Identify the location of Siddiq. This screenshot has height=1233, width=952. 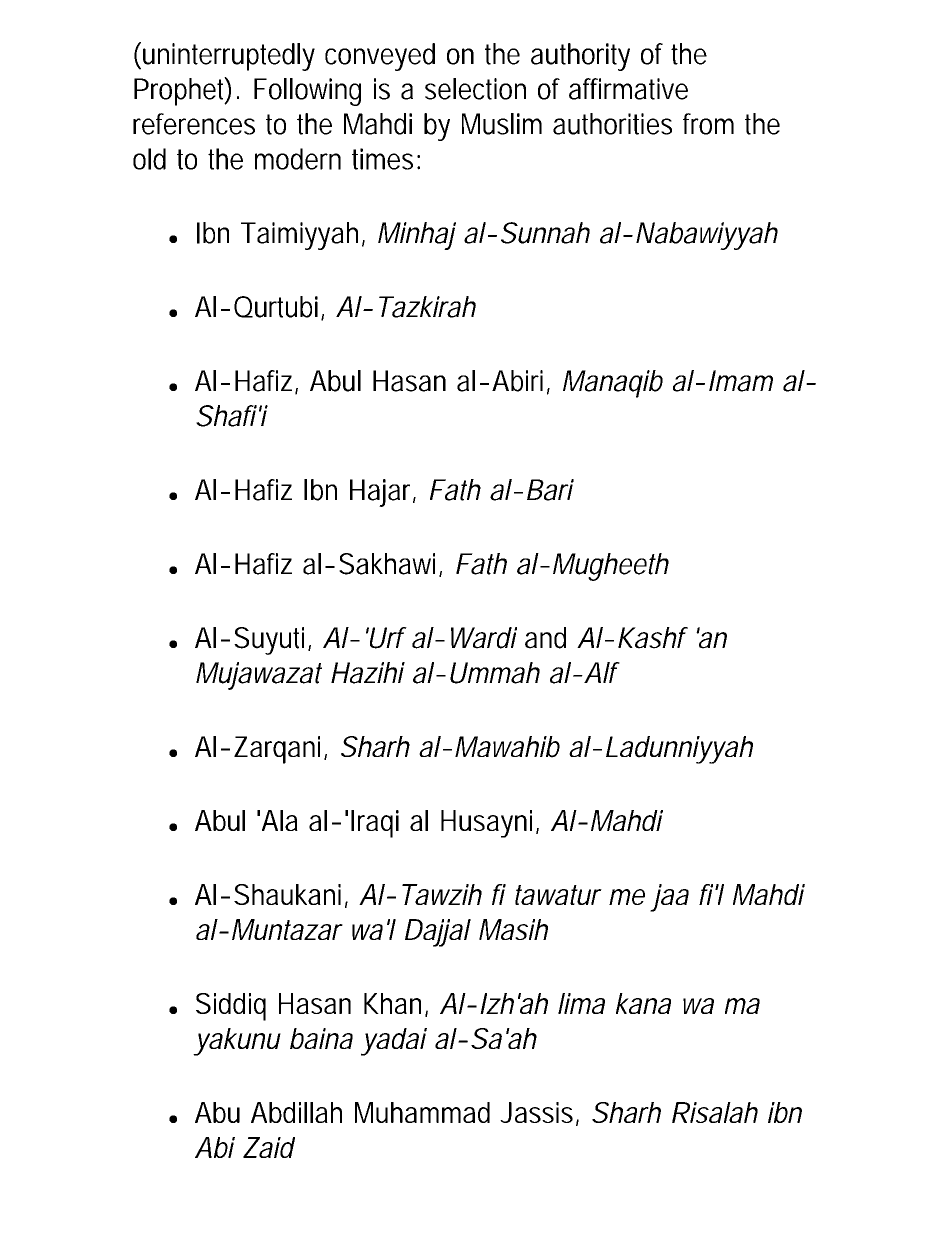
(231, 1007).
